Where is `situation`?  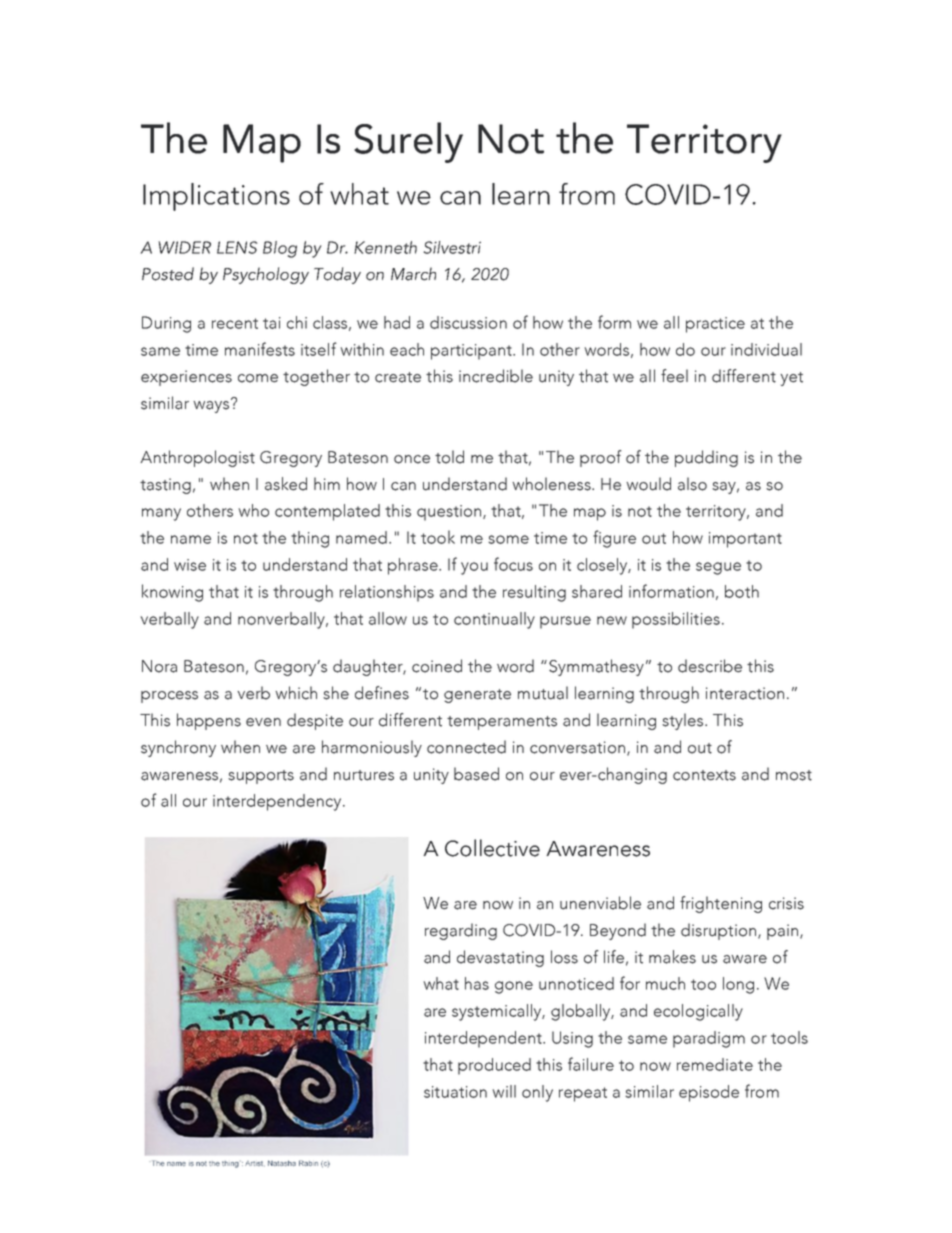 situation is located at coordinates (455, 1092).
